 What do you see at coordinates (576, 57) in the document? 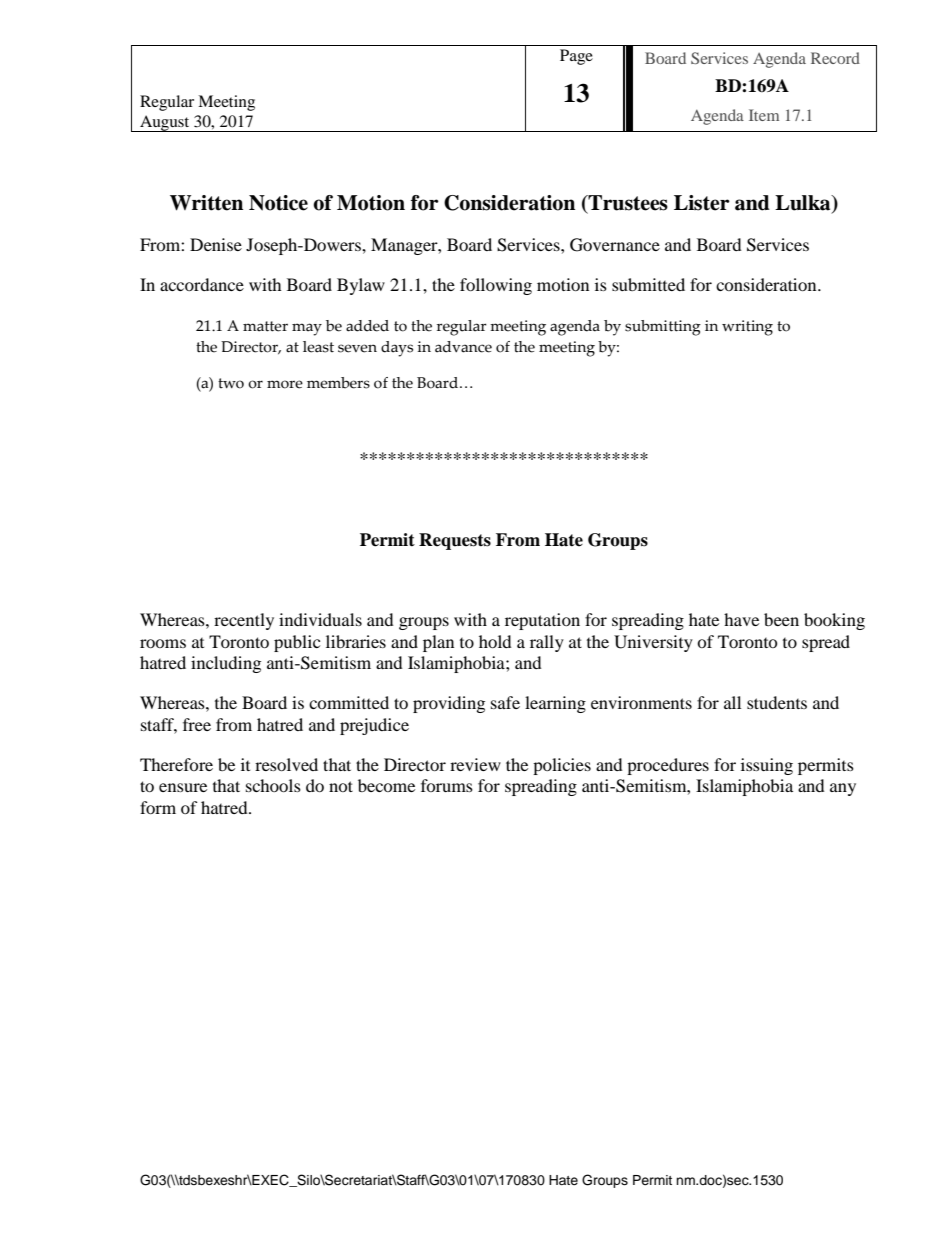
I see `Page` at bounding box center [576, 57].
